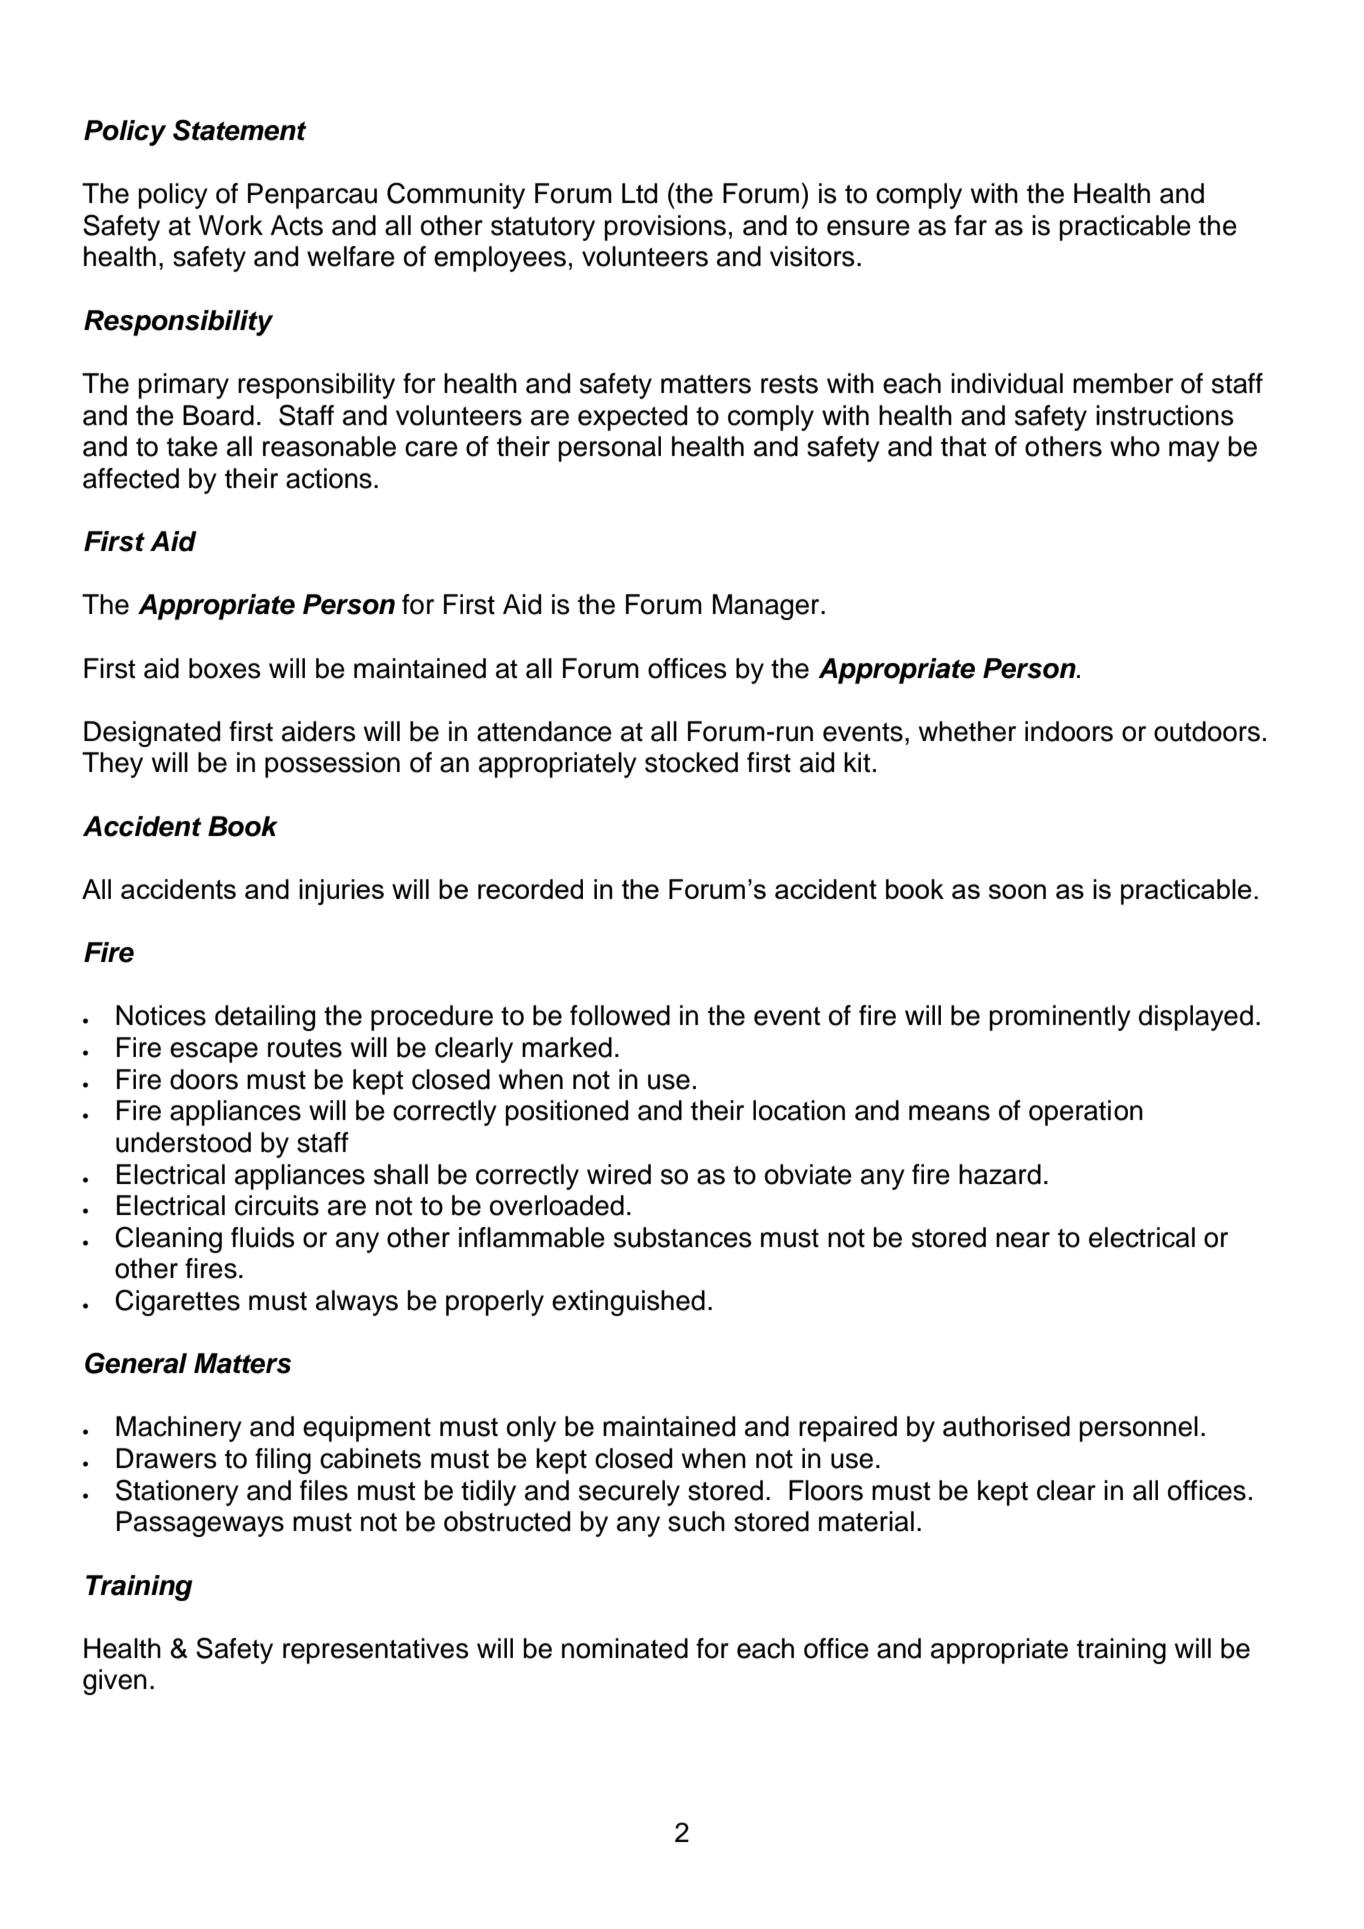 The width and height of the page is (1364, 1929). What do you see at coordinates (375, 1651) in the page?
I see `representatives` at bounding box center [375, 1651].
